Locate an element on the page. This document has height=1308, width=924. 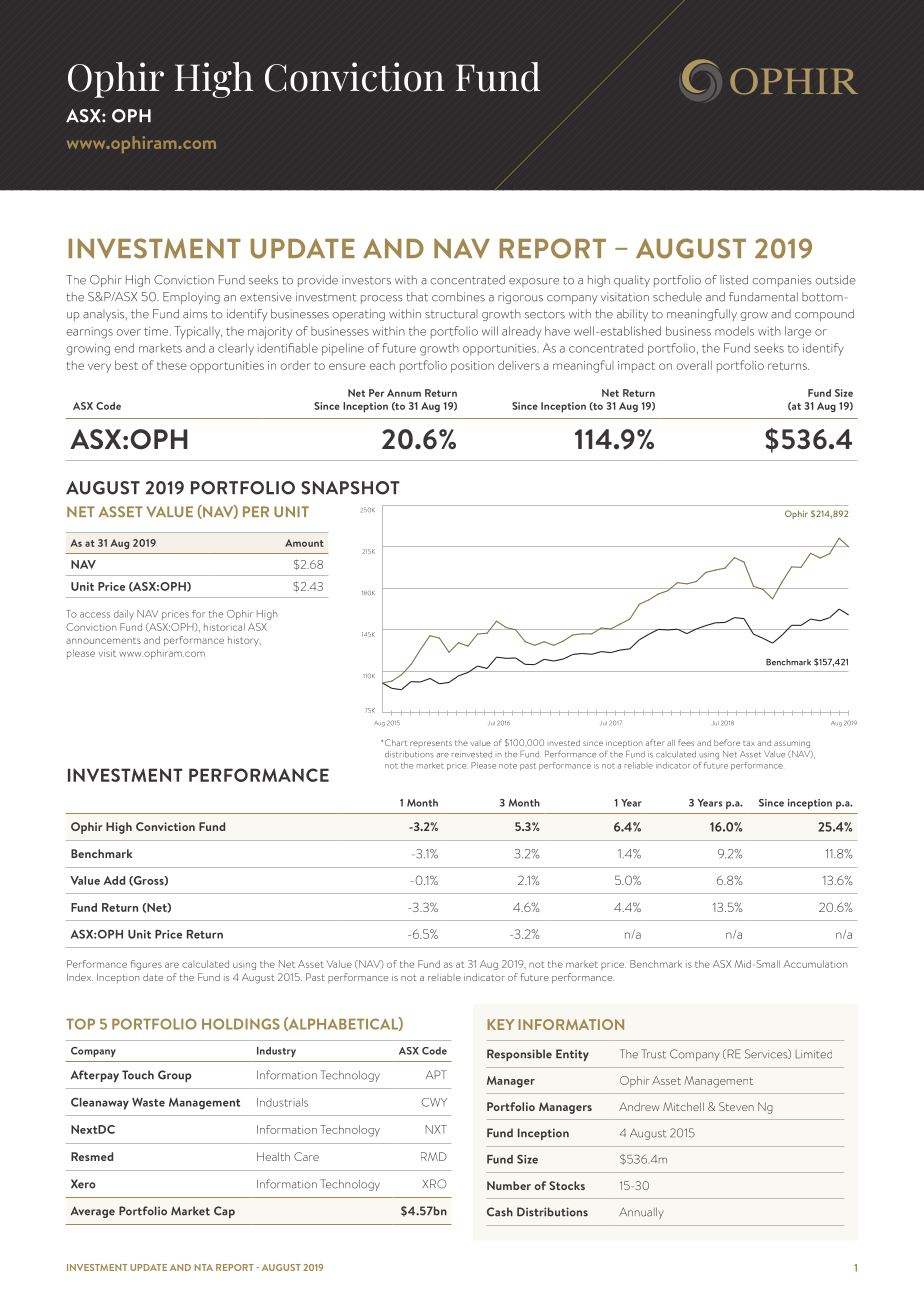
structural is located at coordinates (451, 314).
